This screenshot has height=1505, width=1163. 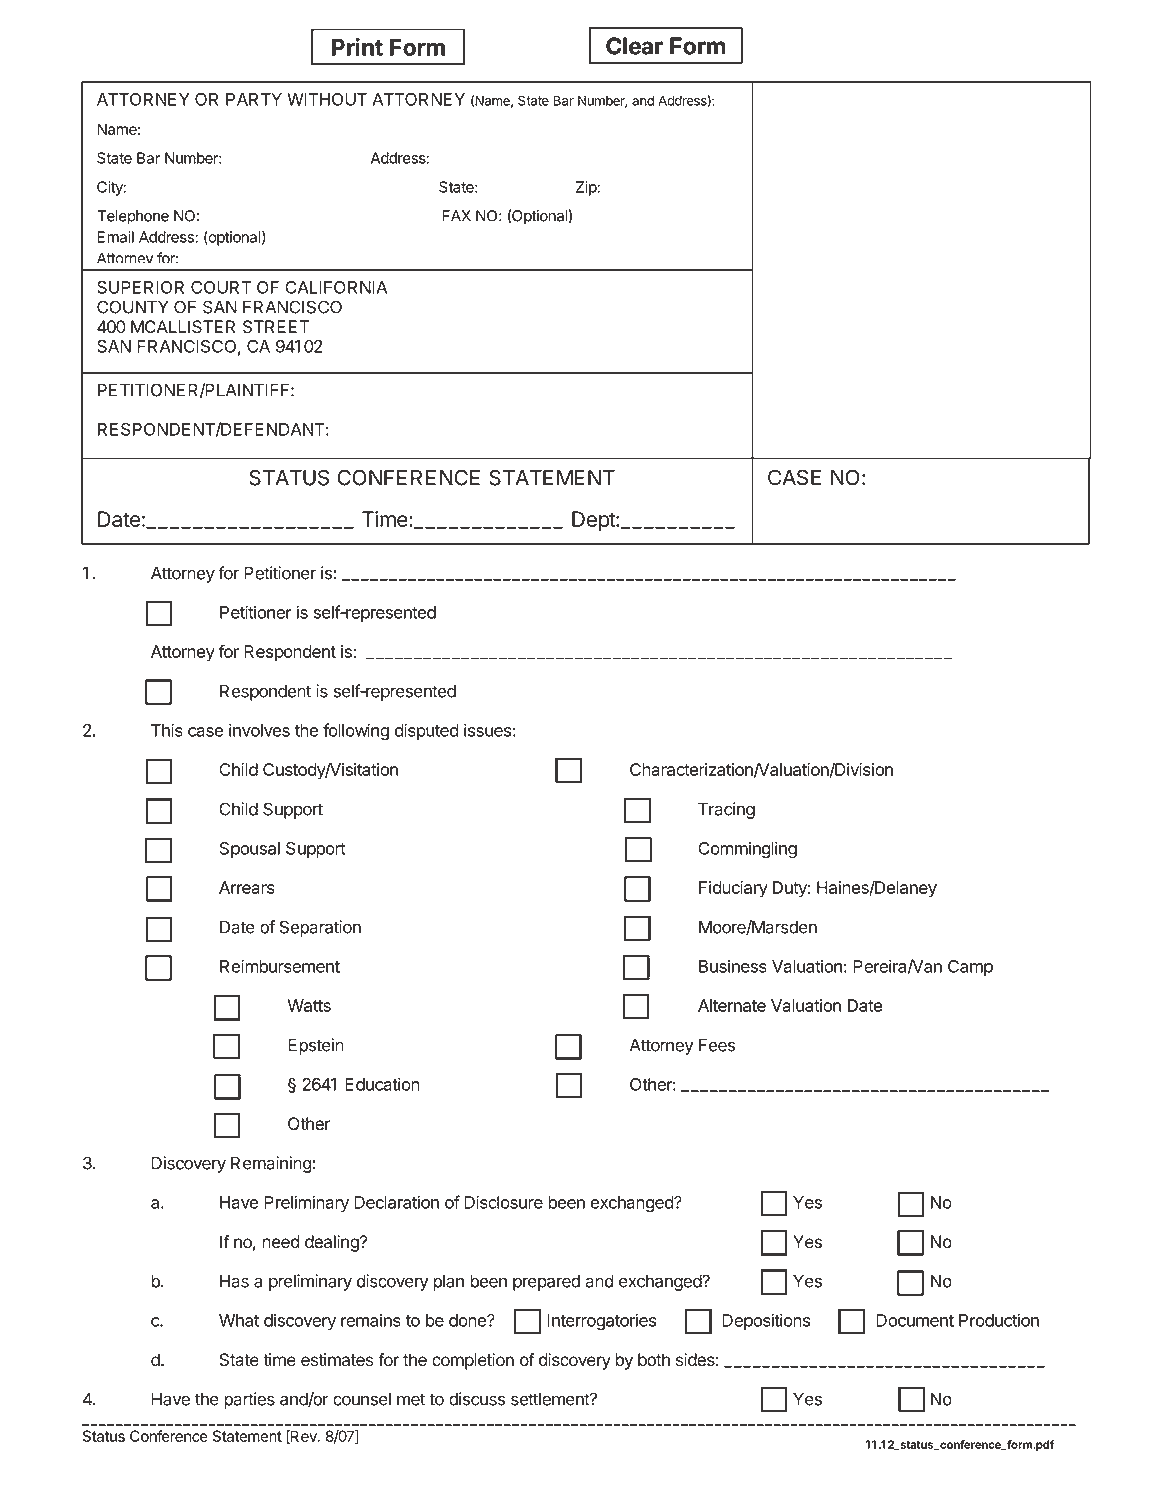 What do you see at coordinates (336, 287) in the screenshot?
I see `CALIFORNIA` at bounding box center [336, 287].
